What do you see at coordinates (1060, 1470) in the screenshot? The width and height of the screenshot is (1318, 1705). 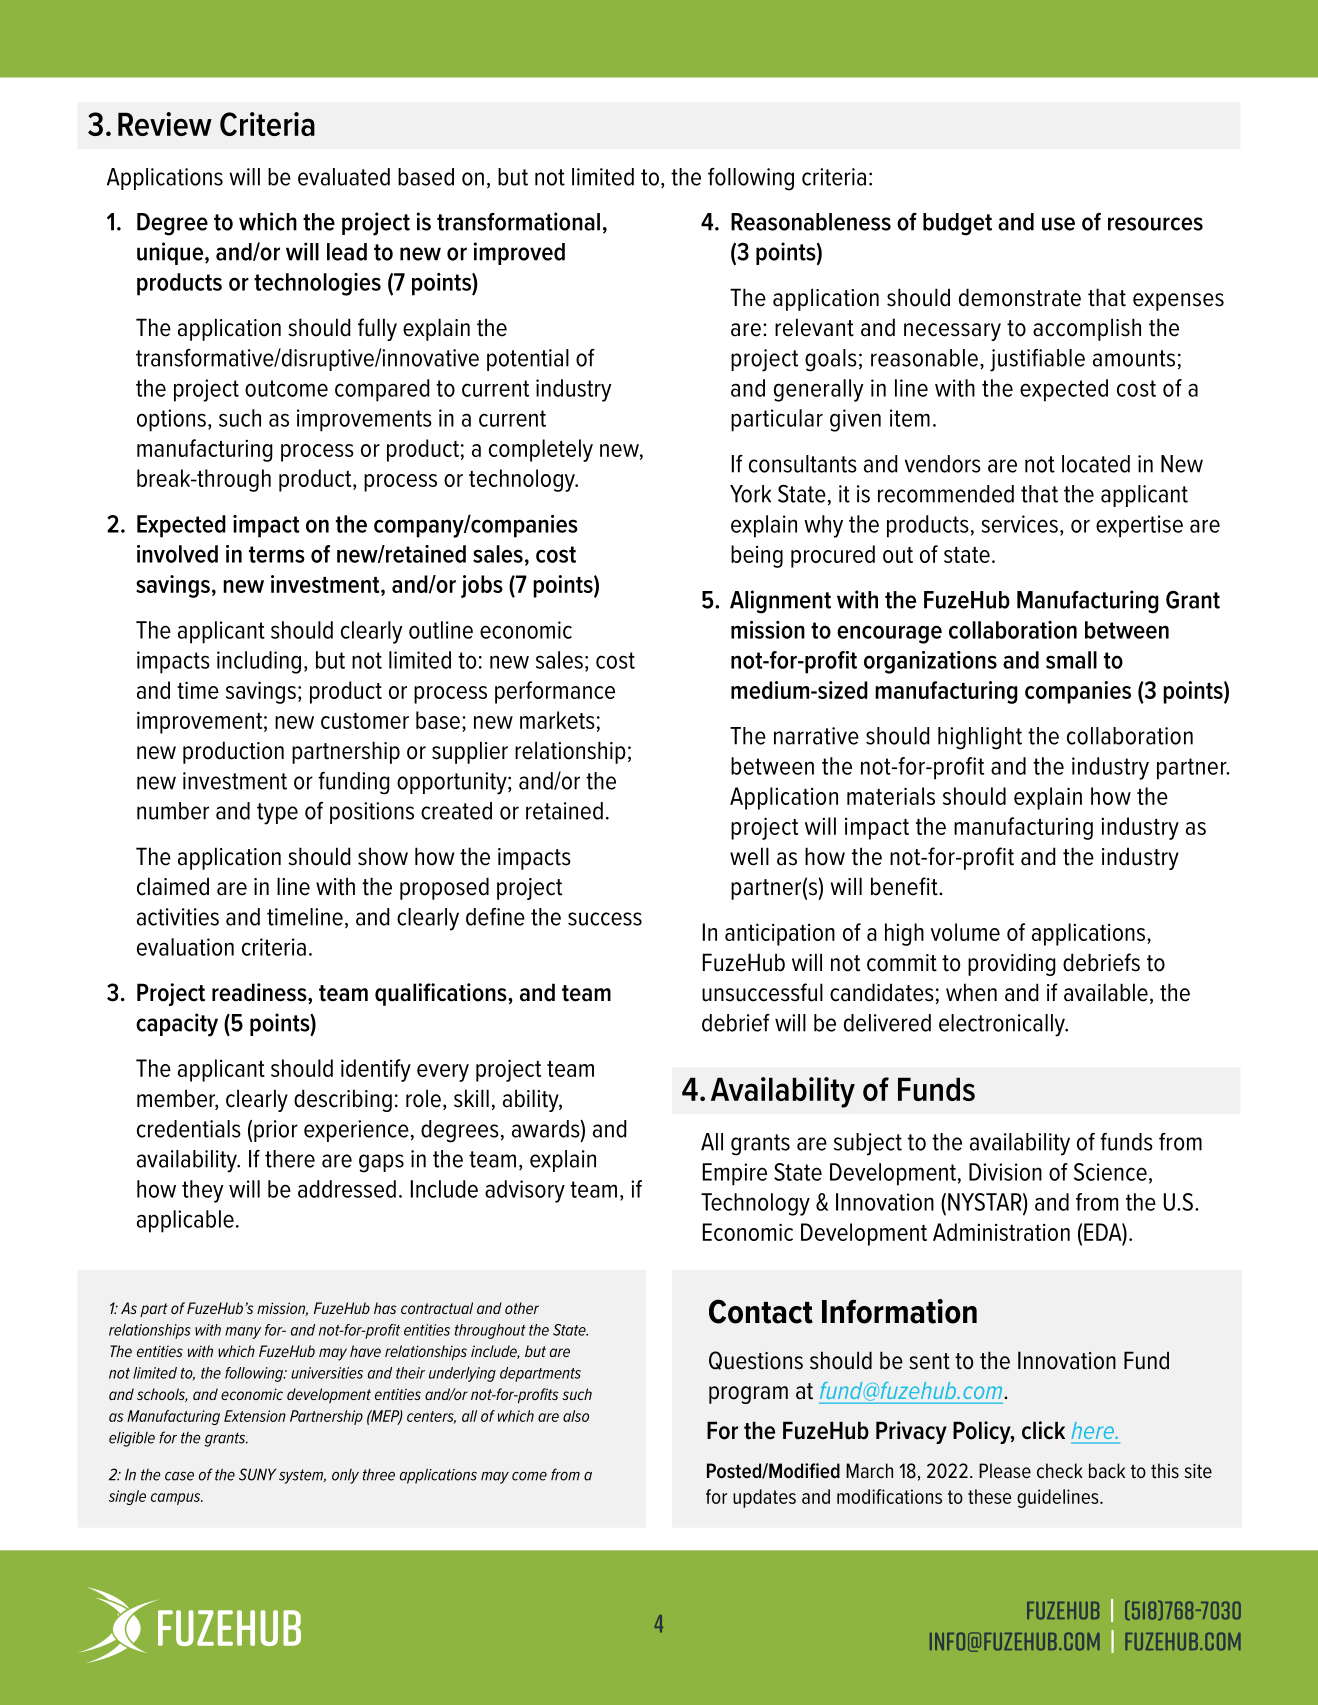 I see `check` at bounding box center [1060, 1470].
